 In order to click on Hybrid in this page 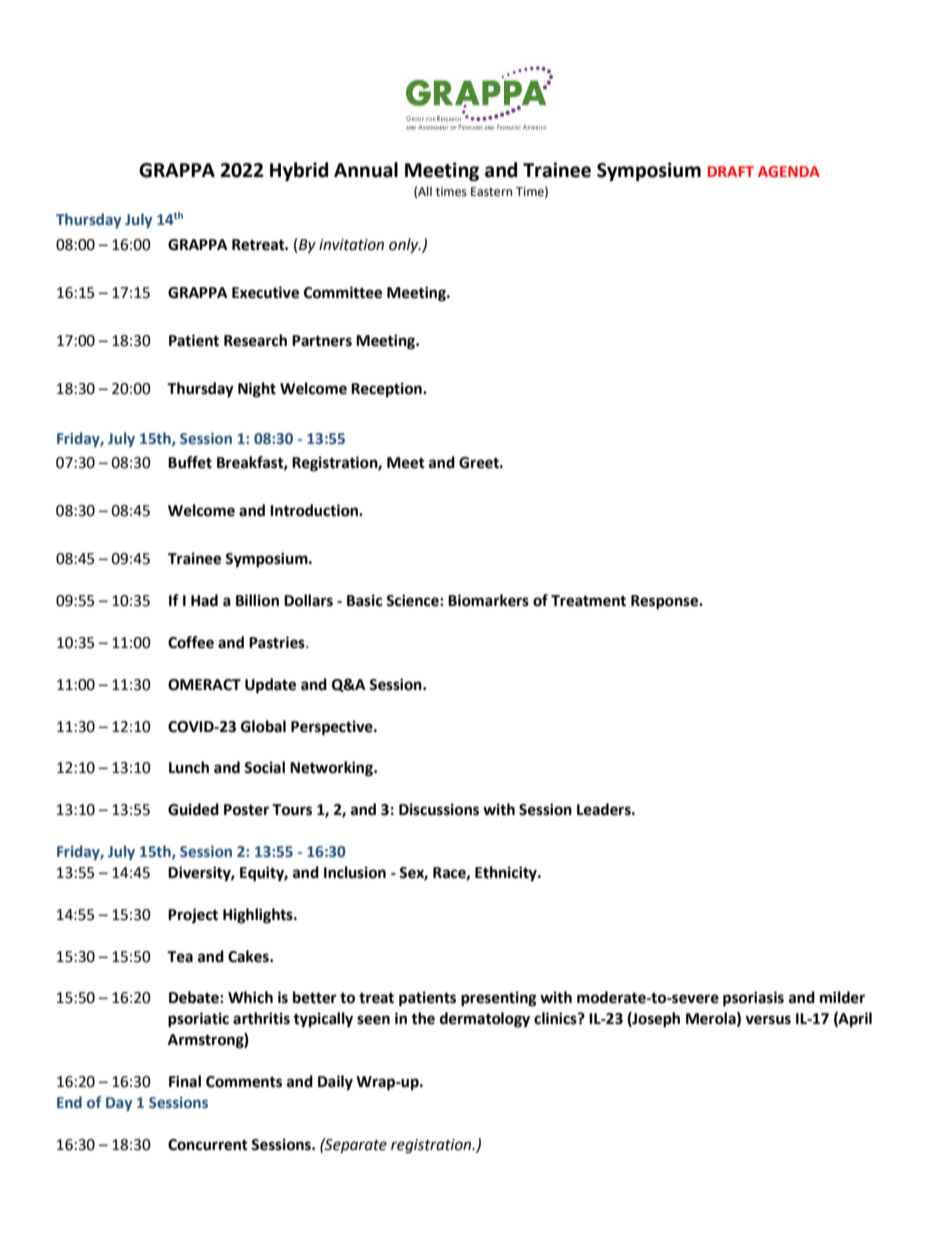, I will do `click(299, 171)`.
